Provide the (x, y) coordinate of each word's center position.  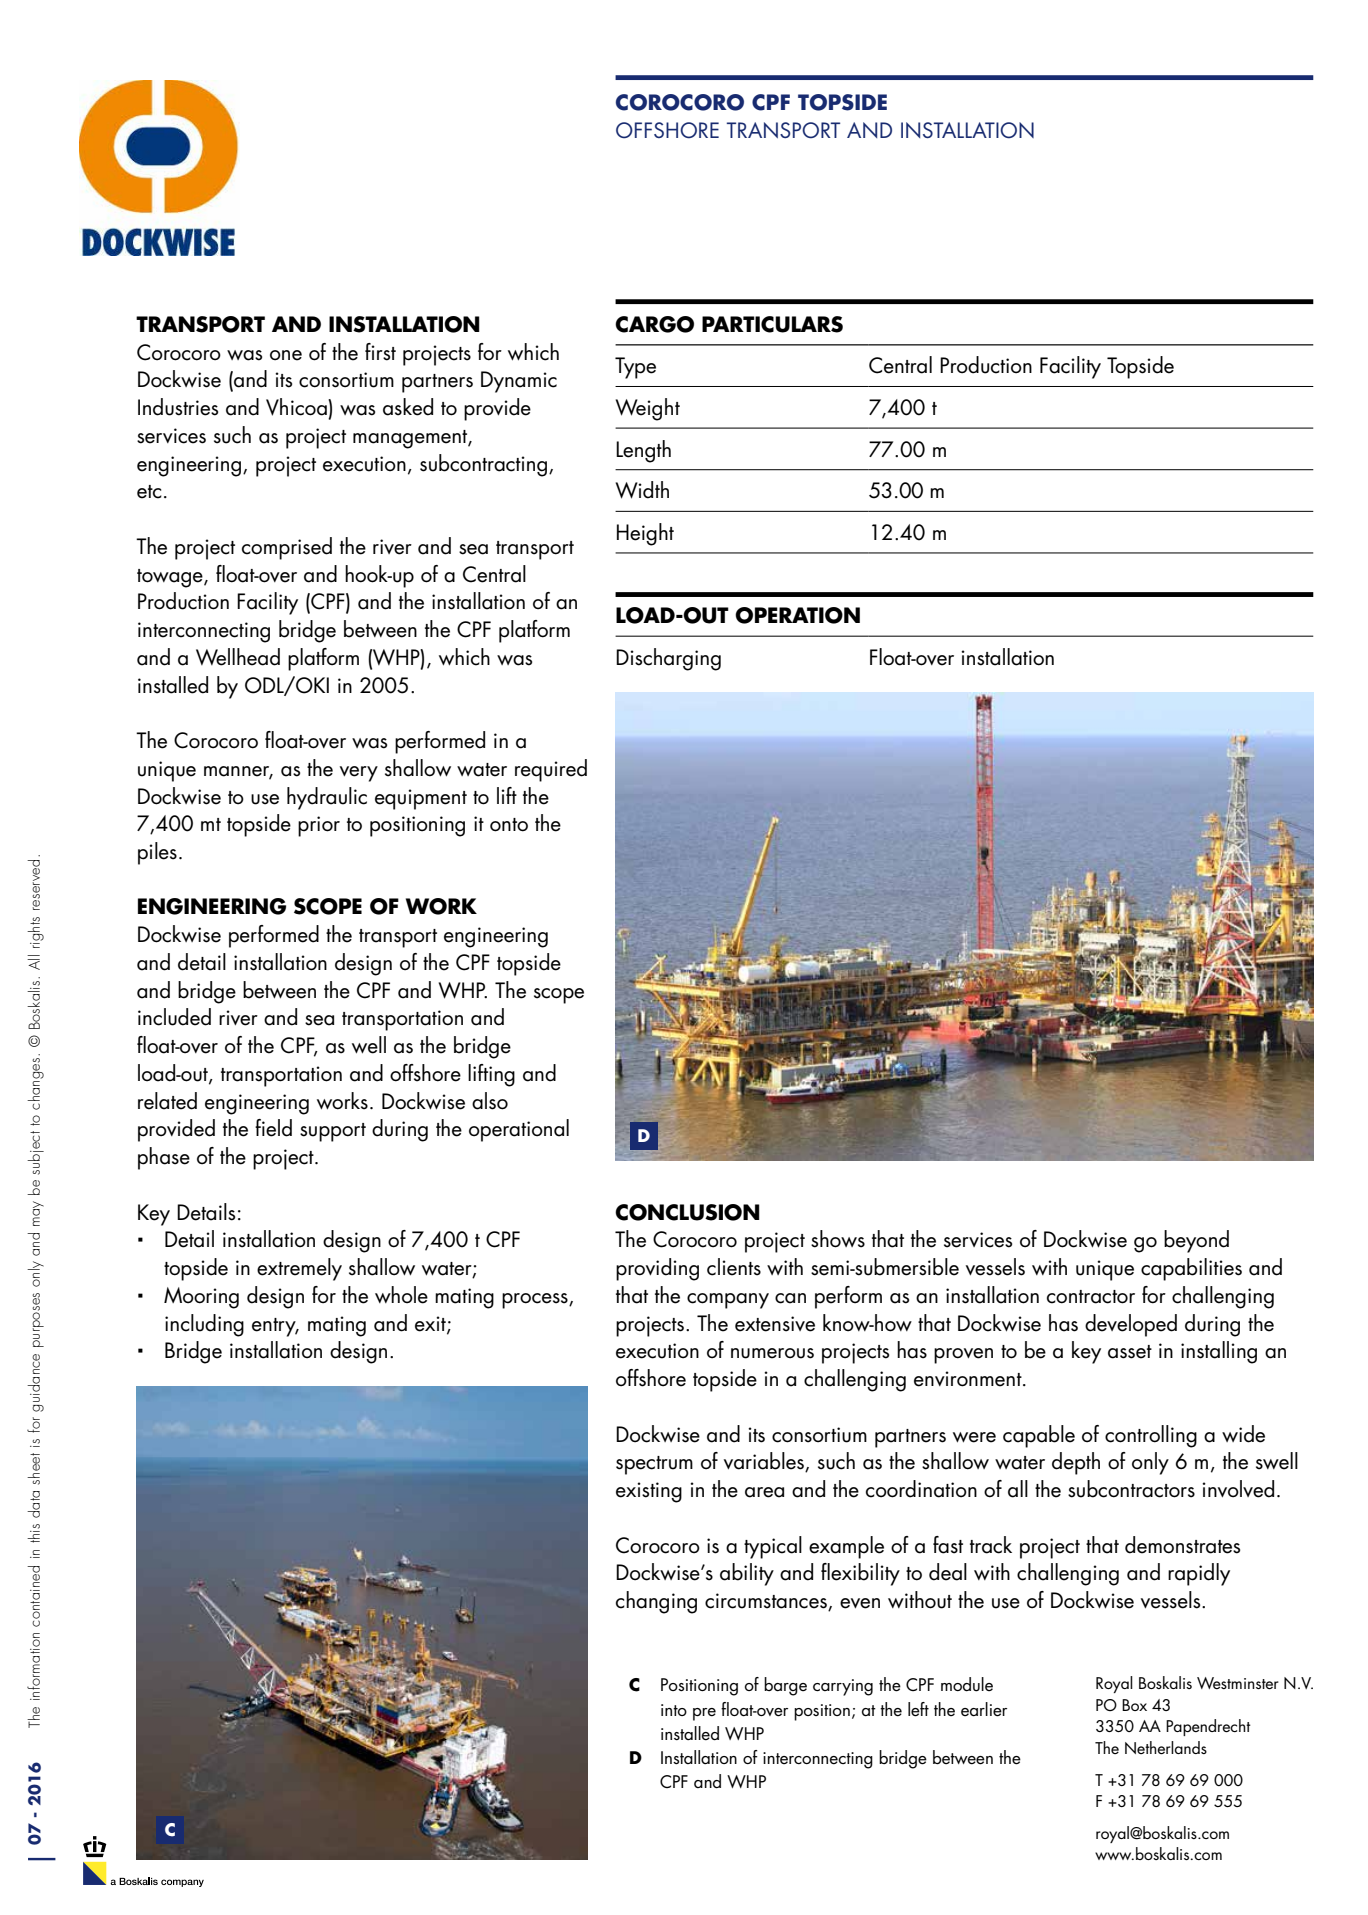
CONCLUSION (687, 1212)
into (674, 1710)
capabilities (1191, 1269)
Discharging (668, 659)
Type (635, 368)
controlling (1151, 1436)
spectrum (654, 1465)
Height (645, 534)
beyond (1196, 1241)
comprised (287, 548)
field (273, 1128)
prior (319, 826)
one (286, 355)
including (204, 1325)
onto (509, 825)
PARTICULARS (772, 324)
